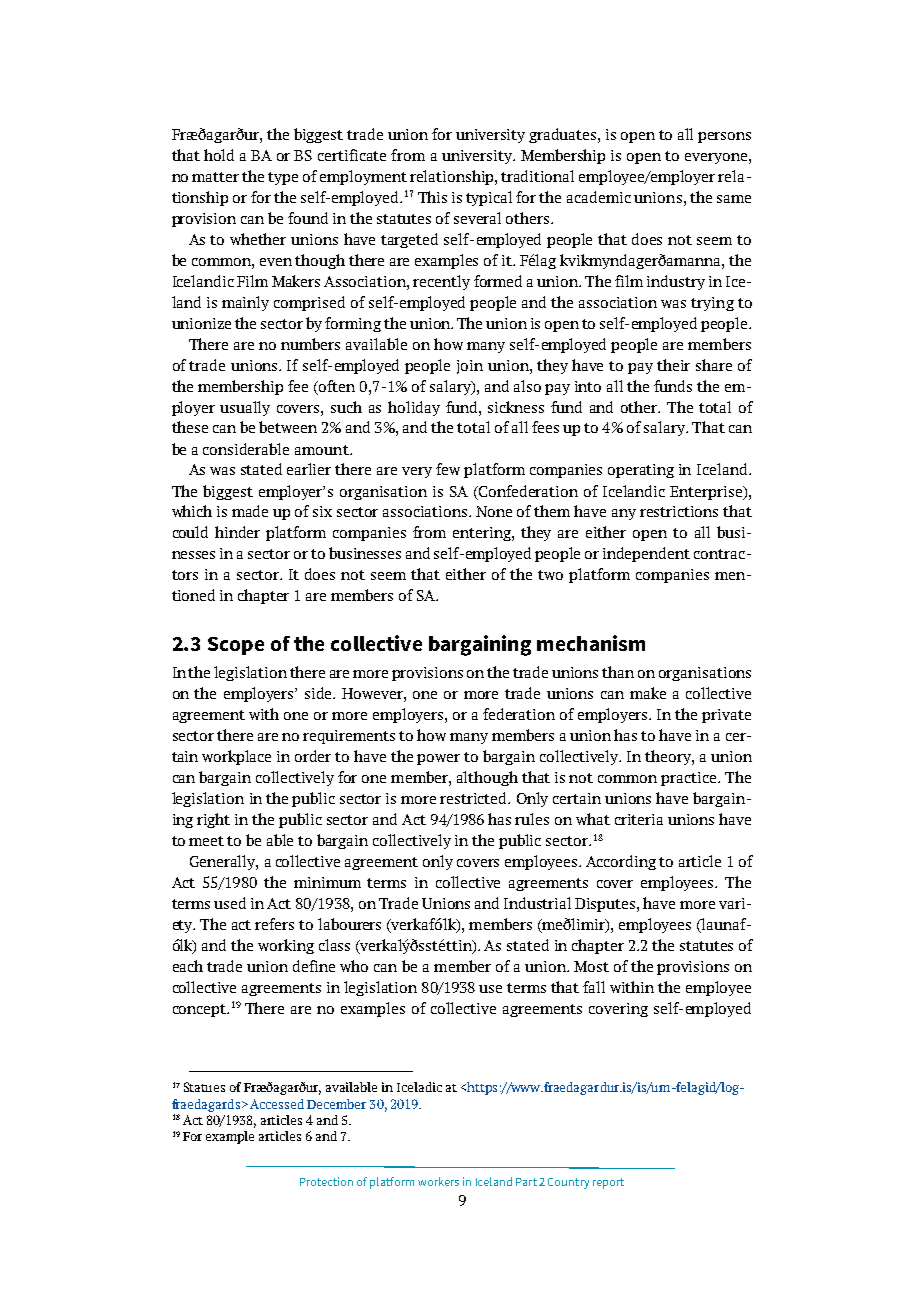 The height and width of the image is (1307, 924). Describe the element at coordinates (724, 137) in the image. I see `persons` at that location.
